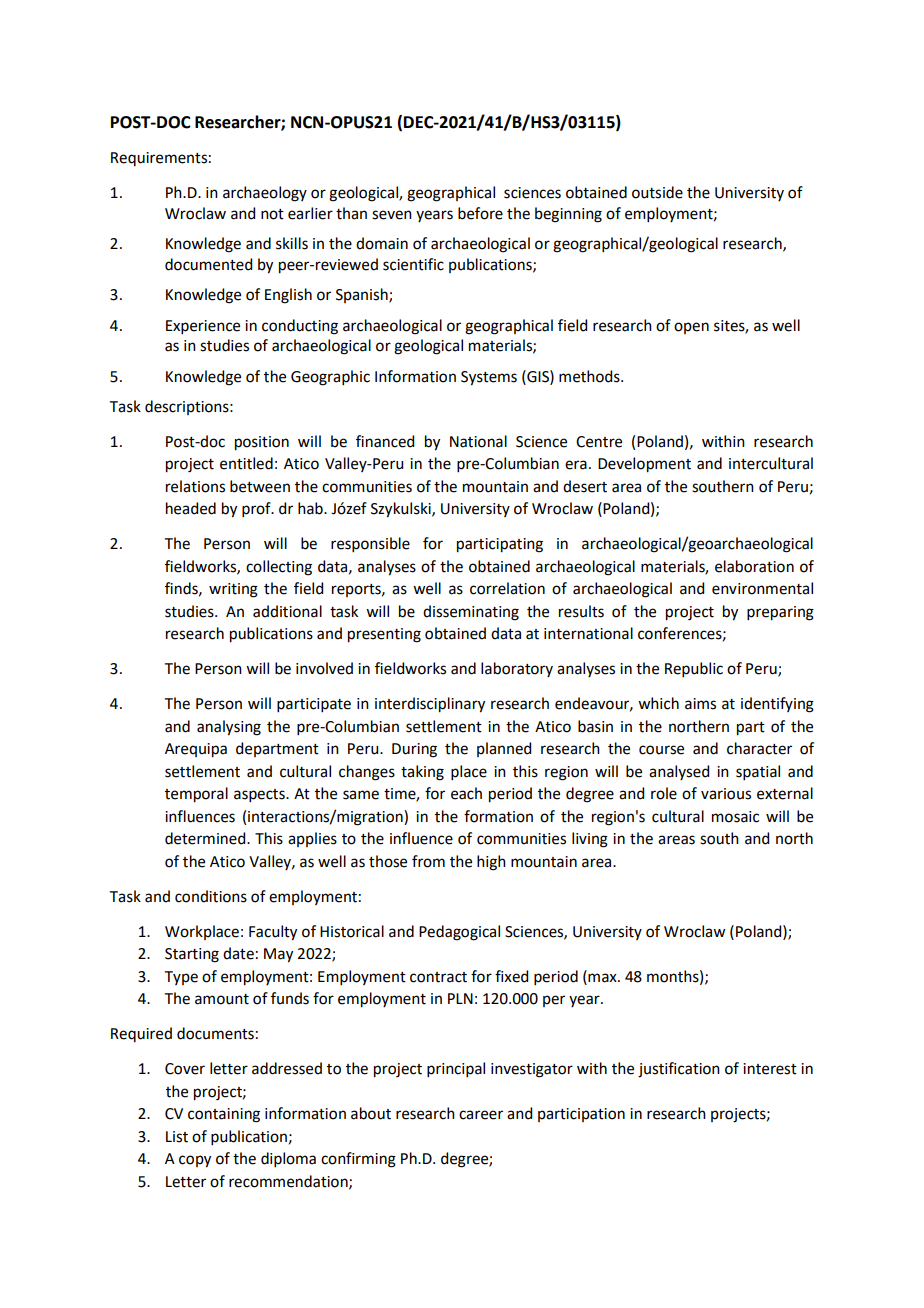  Describe the element at coordinates (657, 192) in the page. I see `outside` at that location.
